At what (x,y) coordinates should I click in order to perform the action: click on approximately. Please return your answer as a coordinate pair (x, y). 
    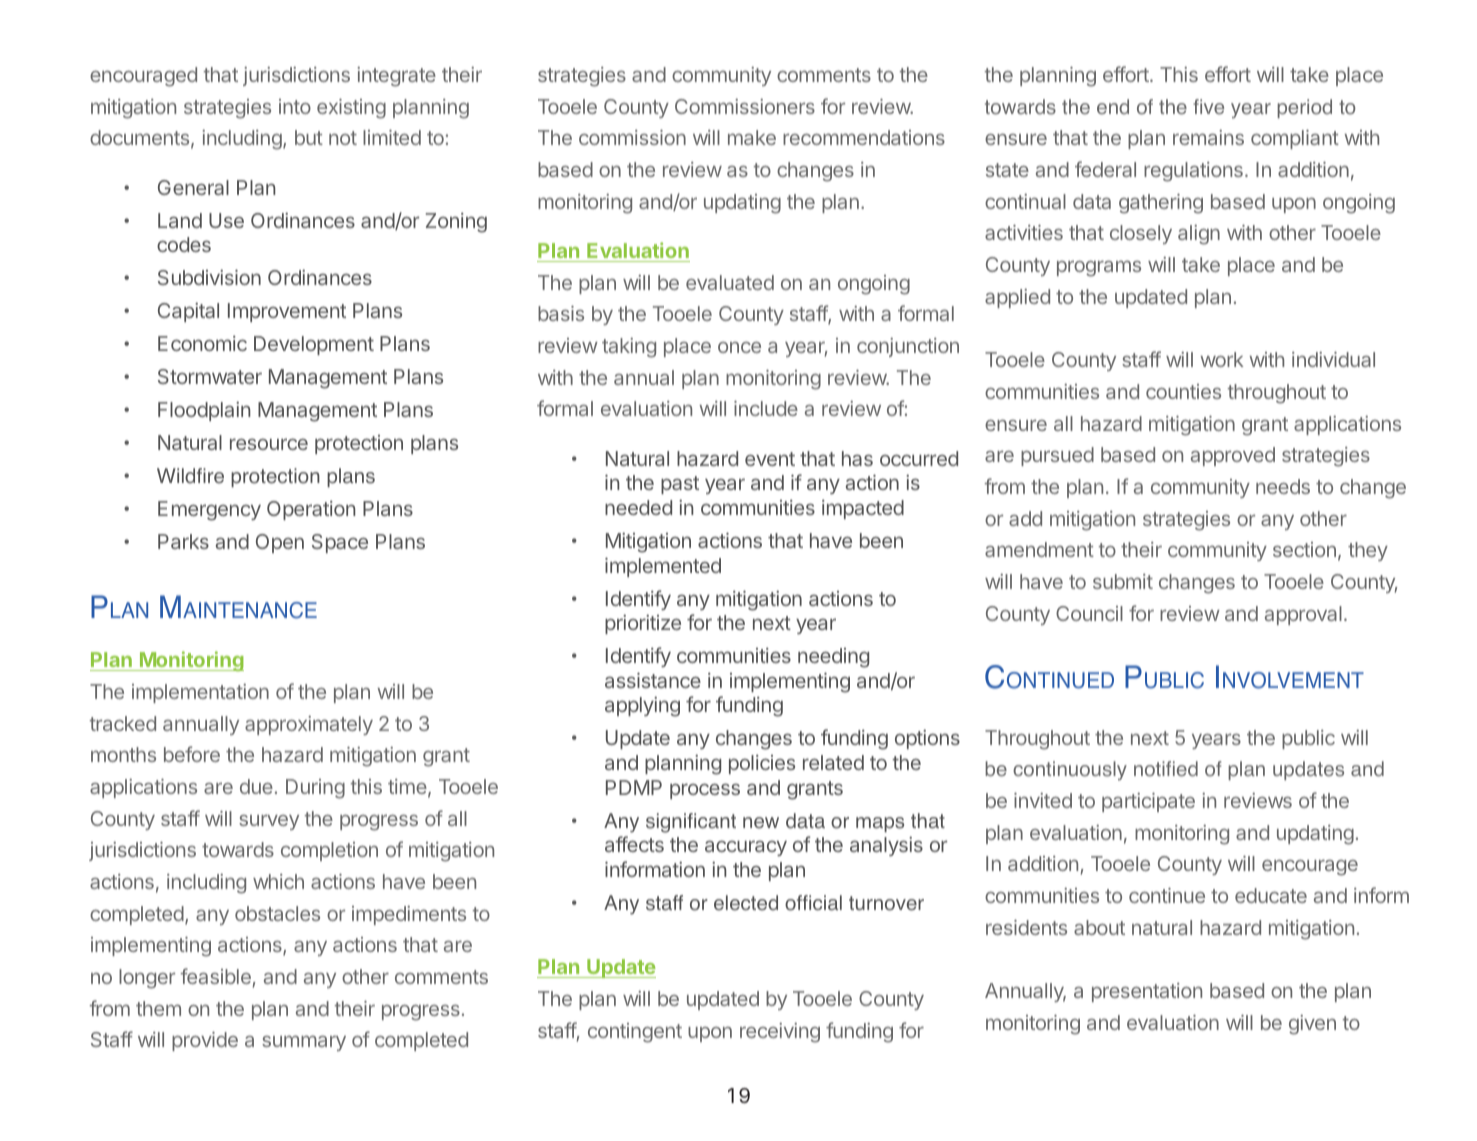
    Looking at the image, I should click on (309, 725).
